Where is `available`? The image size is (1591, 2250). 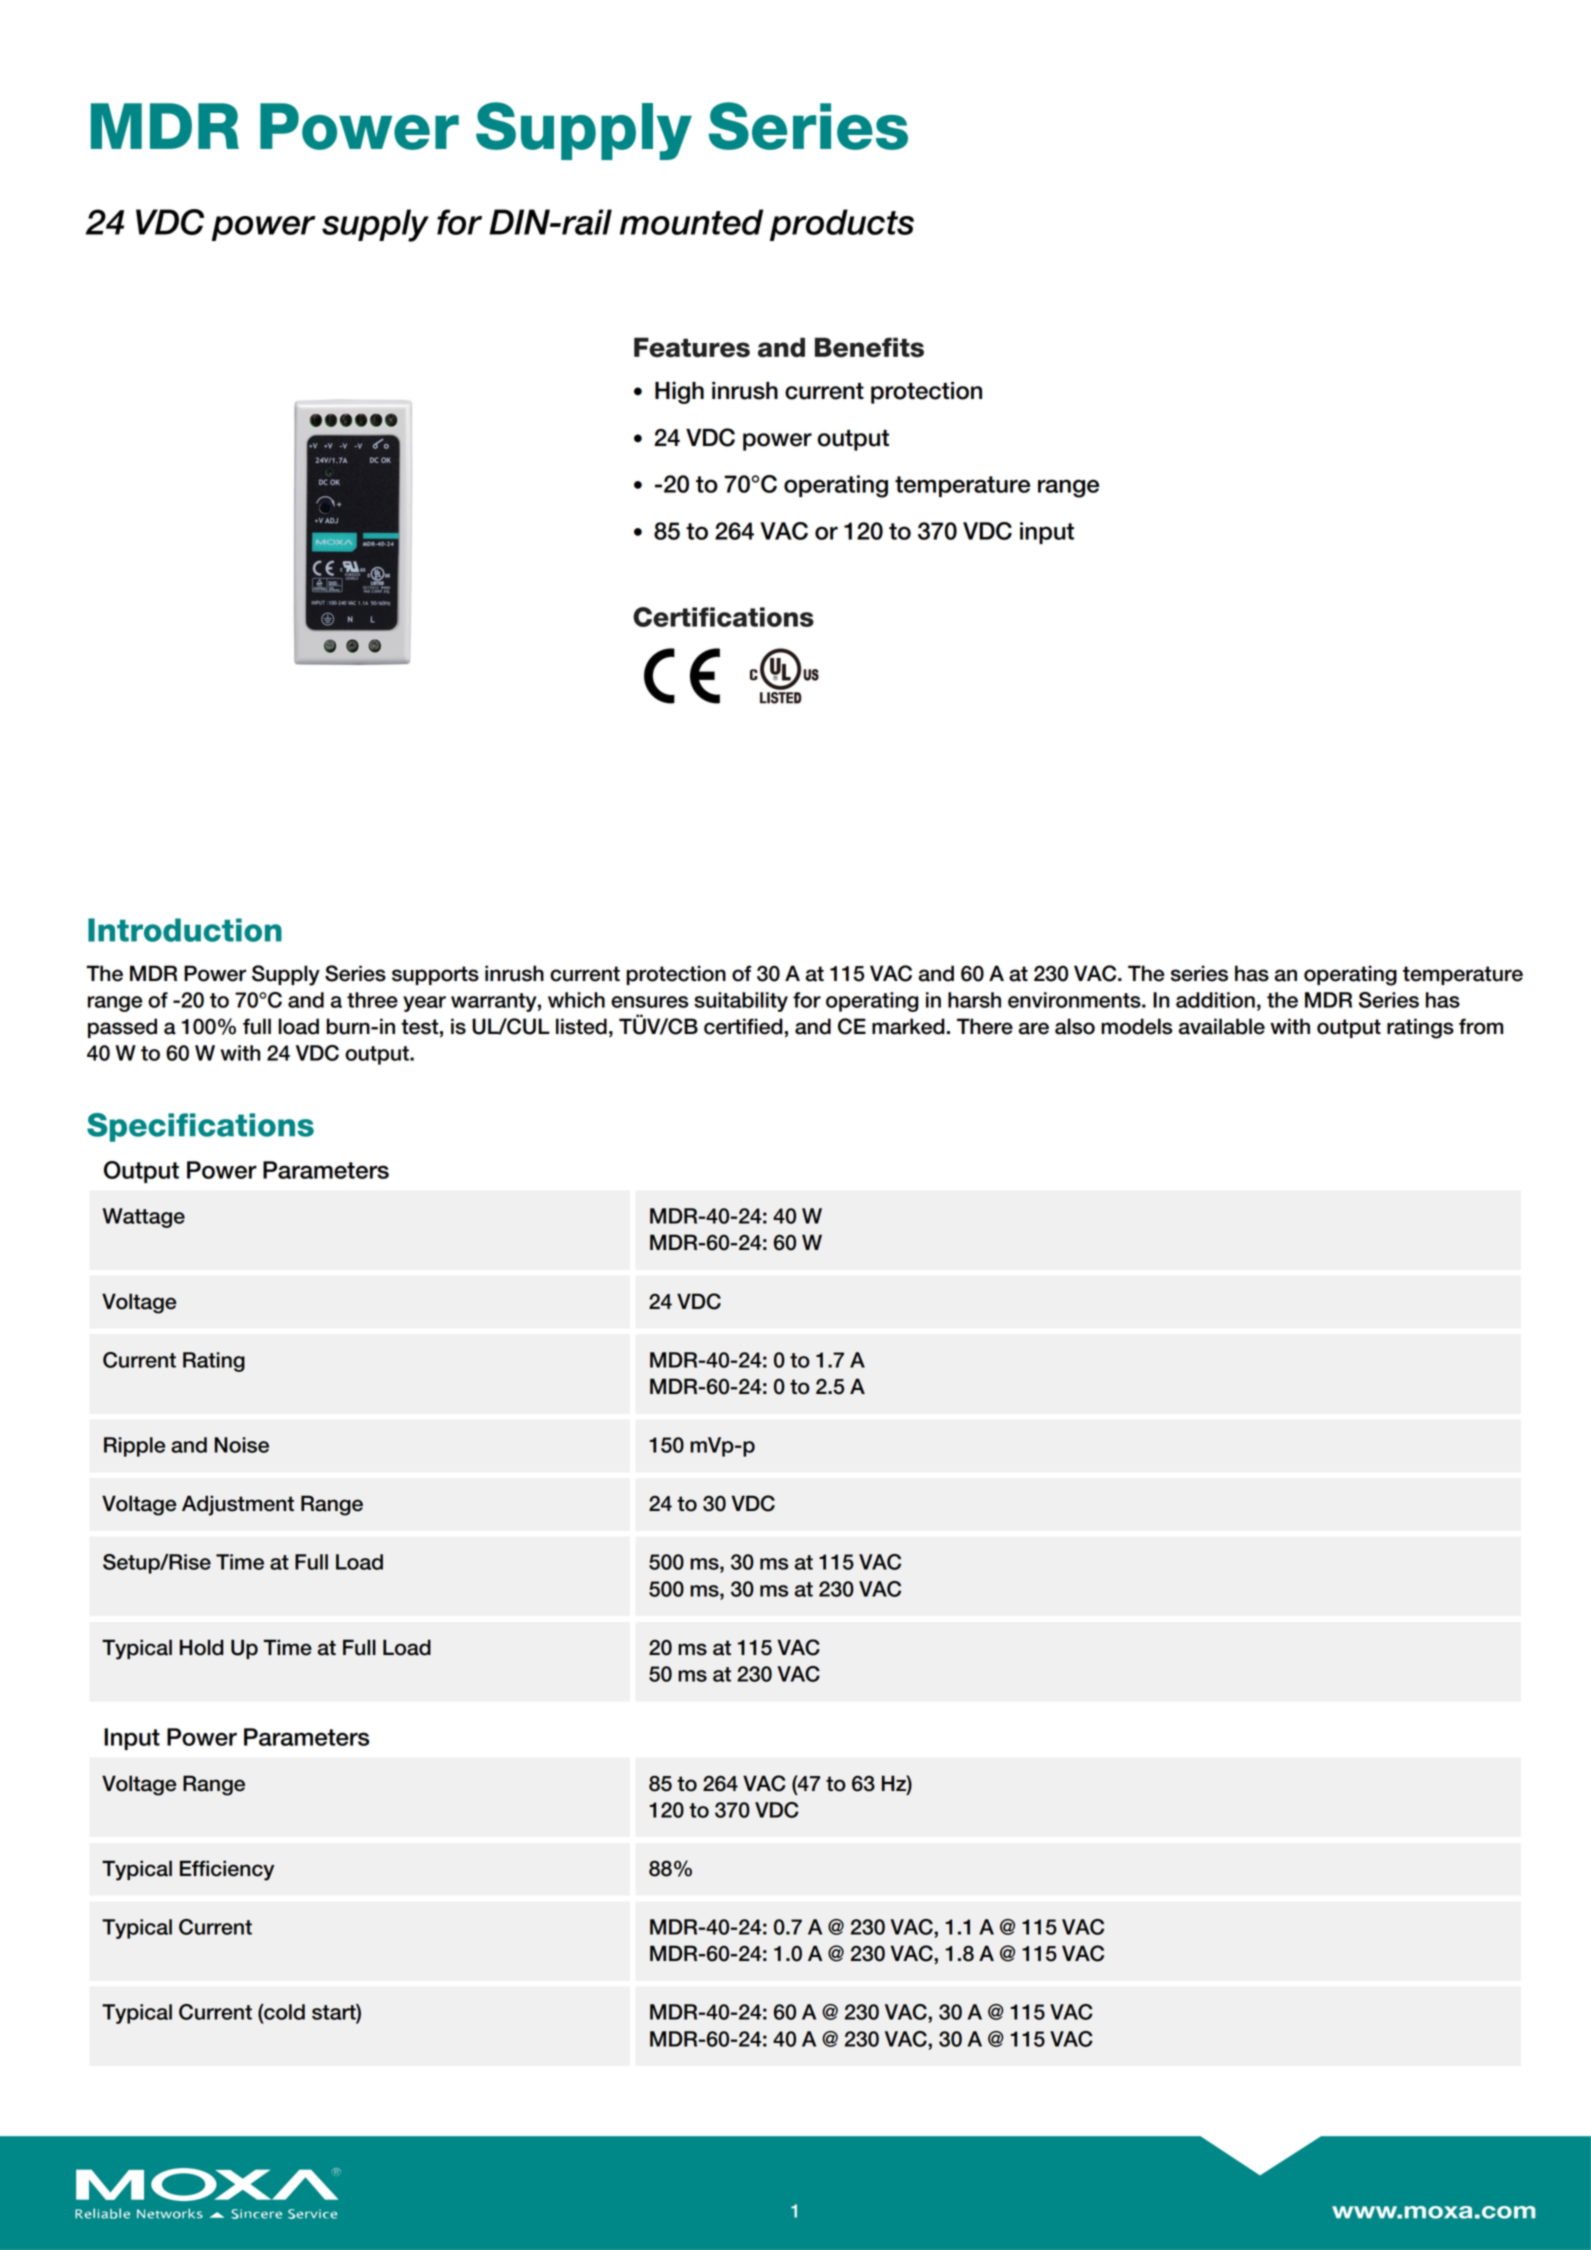
available is located at coordinates (1222, 1026).
